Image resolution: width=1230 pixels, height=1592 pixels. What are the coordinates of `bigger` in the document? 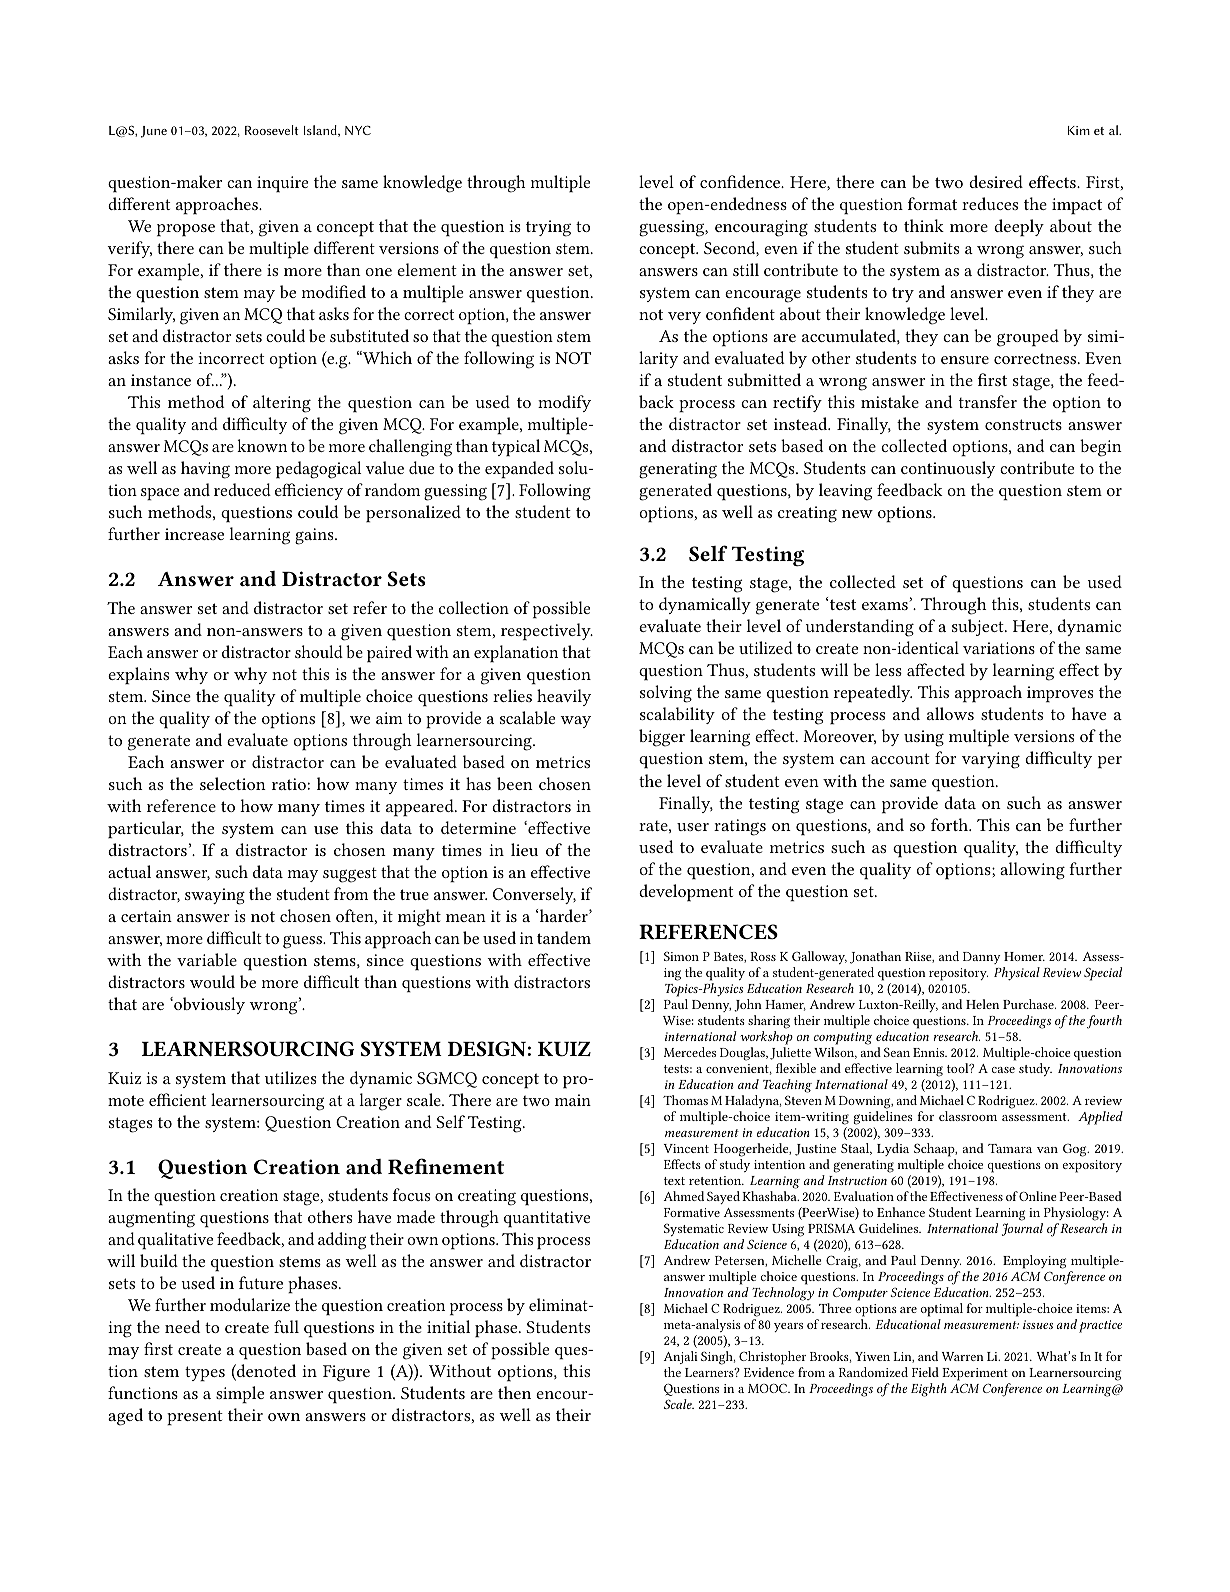 It's located at (662, 738).
